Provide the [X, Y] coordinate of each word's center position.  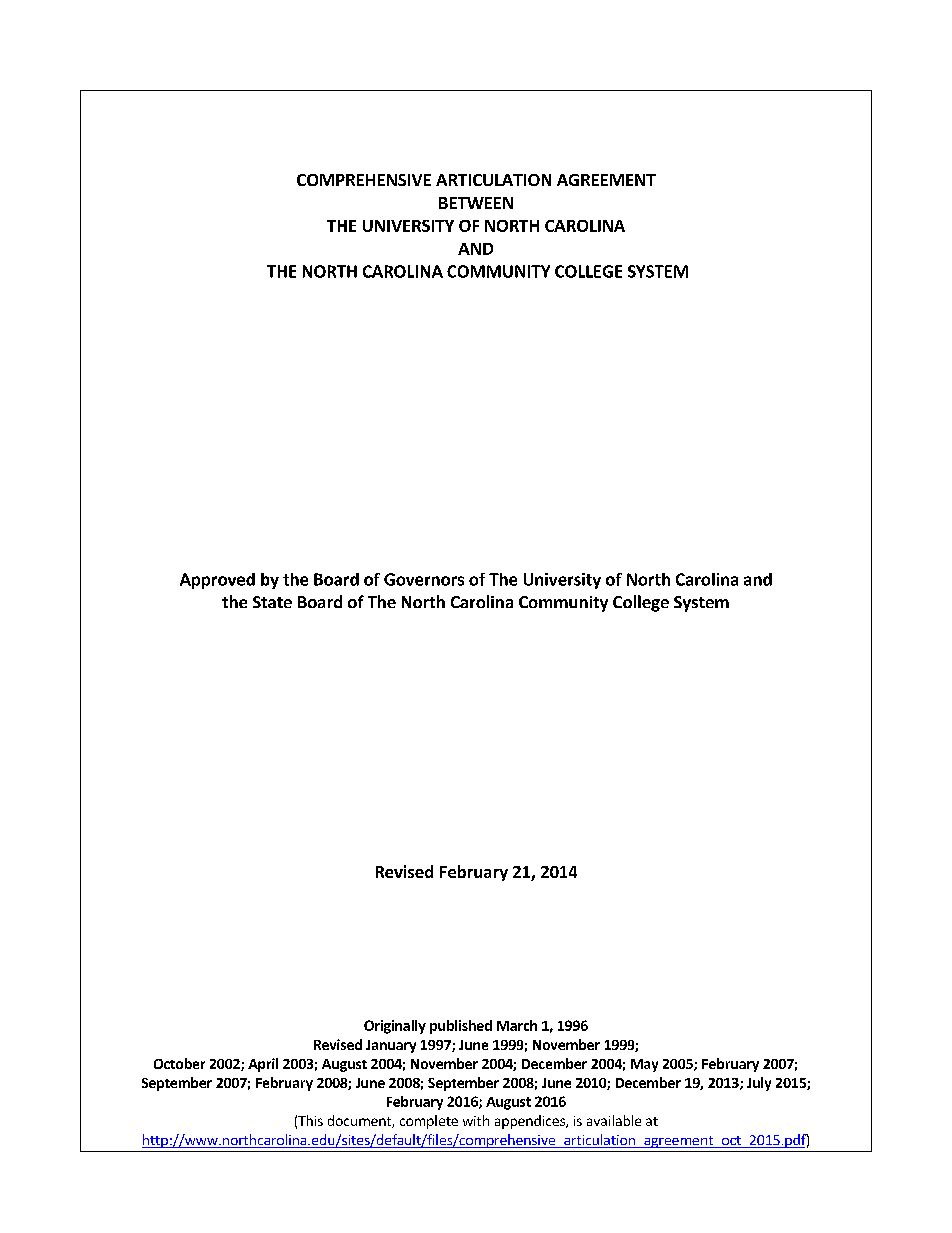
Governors [424, 579]
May [644, 1065]
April [263, 1065]
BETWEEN [476, 203]
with [476, 1120]
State [272, 602]
